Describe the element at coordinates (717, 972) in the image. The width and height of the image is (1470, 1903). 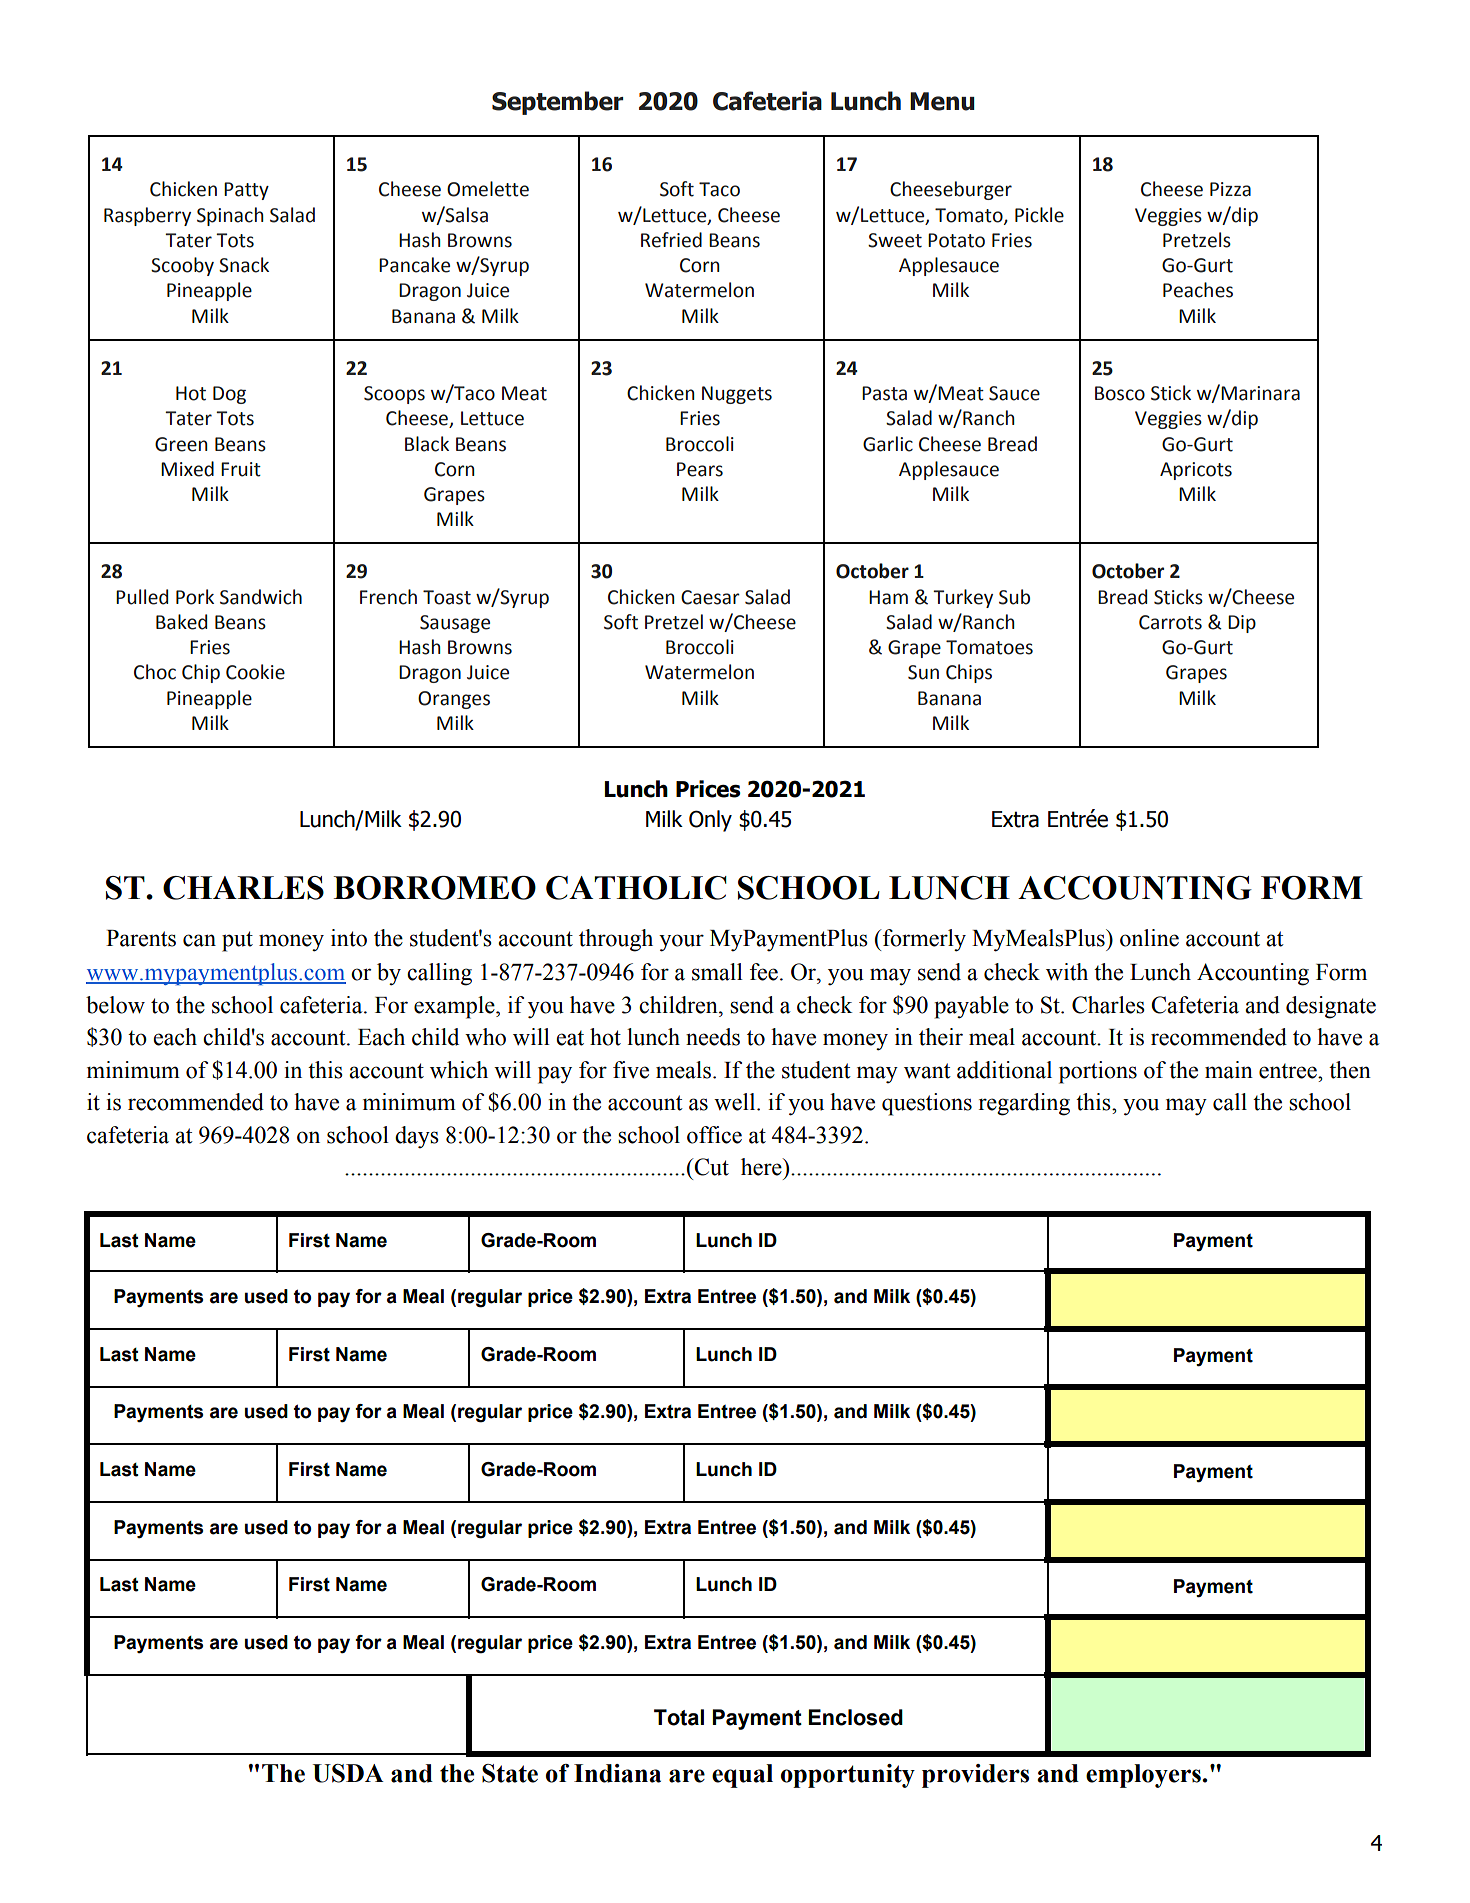
I see `small` at that location.
